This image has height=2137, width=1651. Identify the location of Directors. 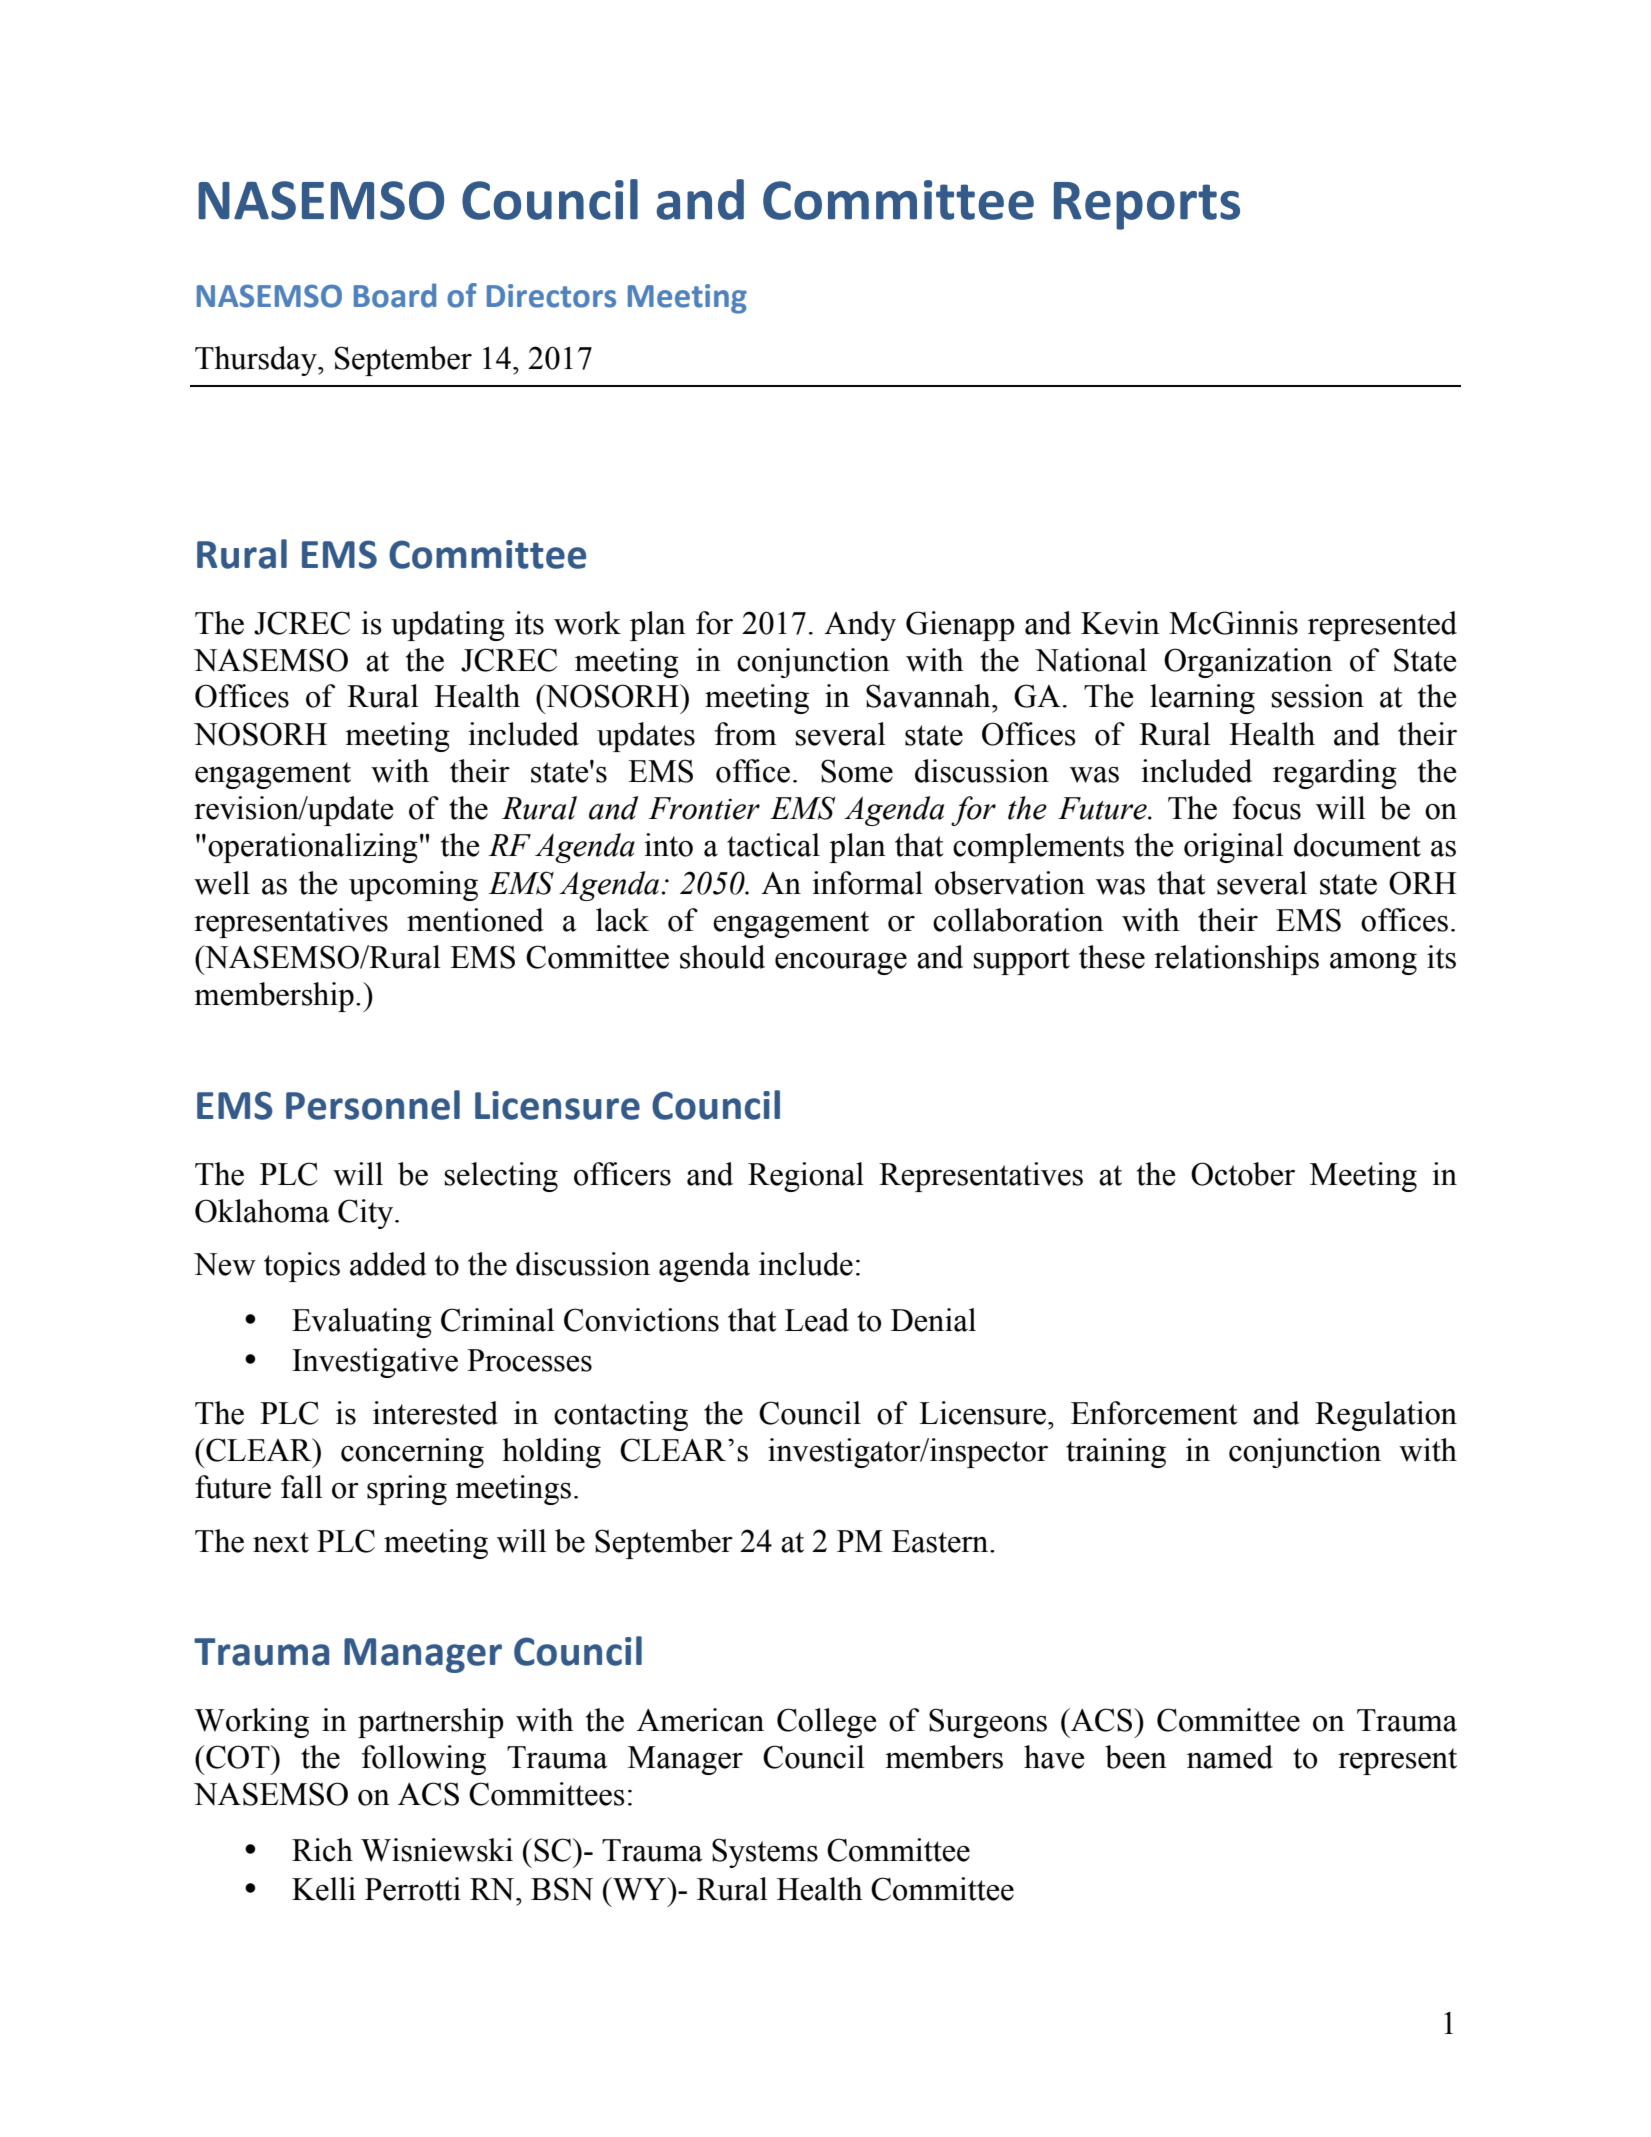
(551, 296).
